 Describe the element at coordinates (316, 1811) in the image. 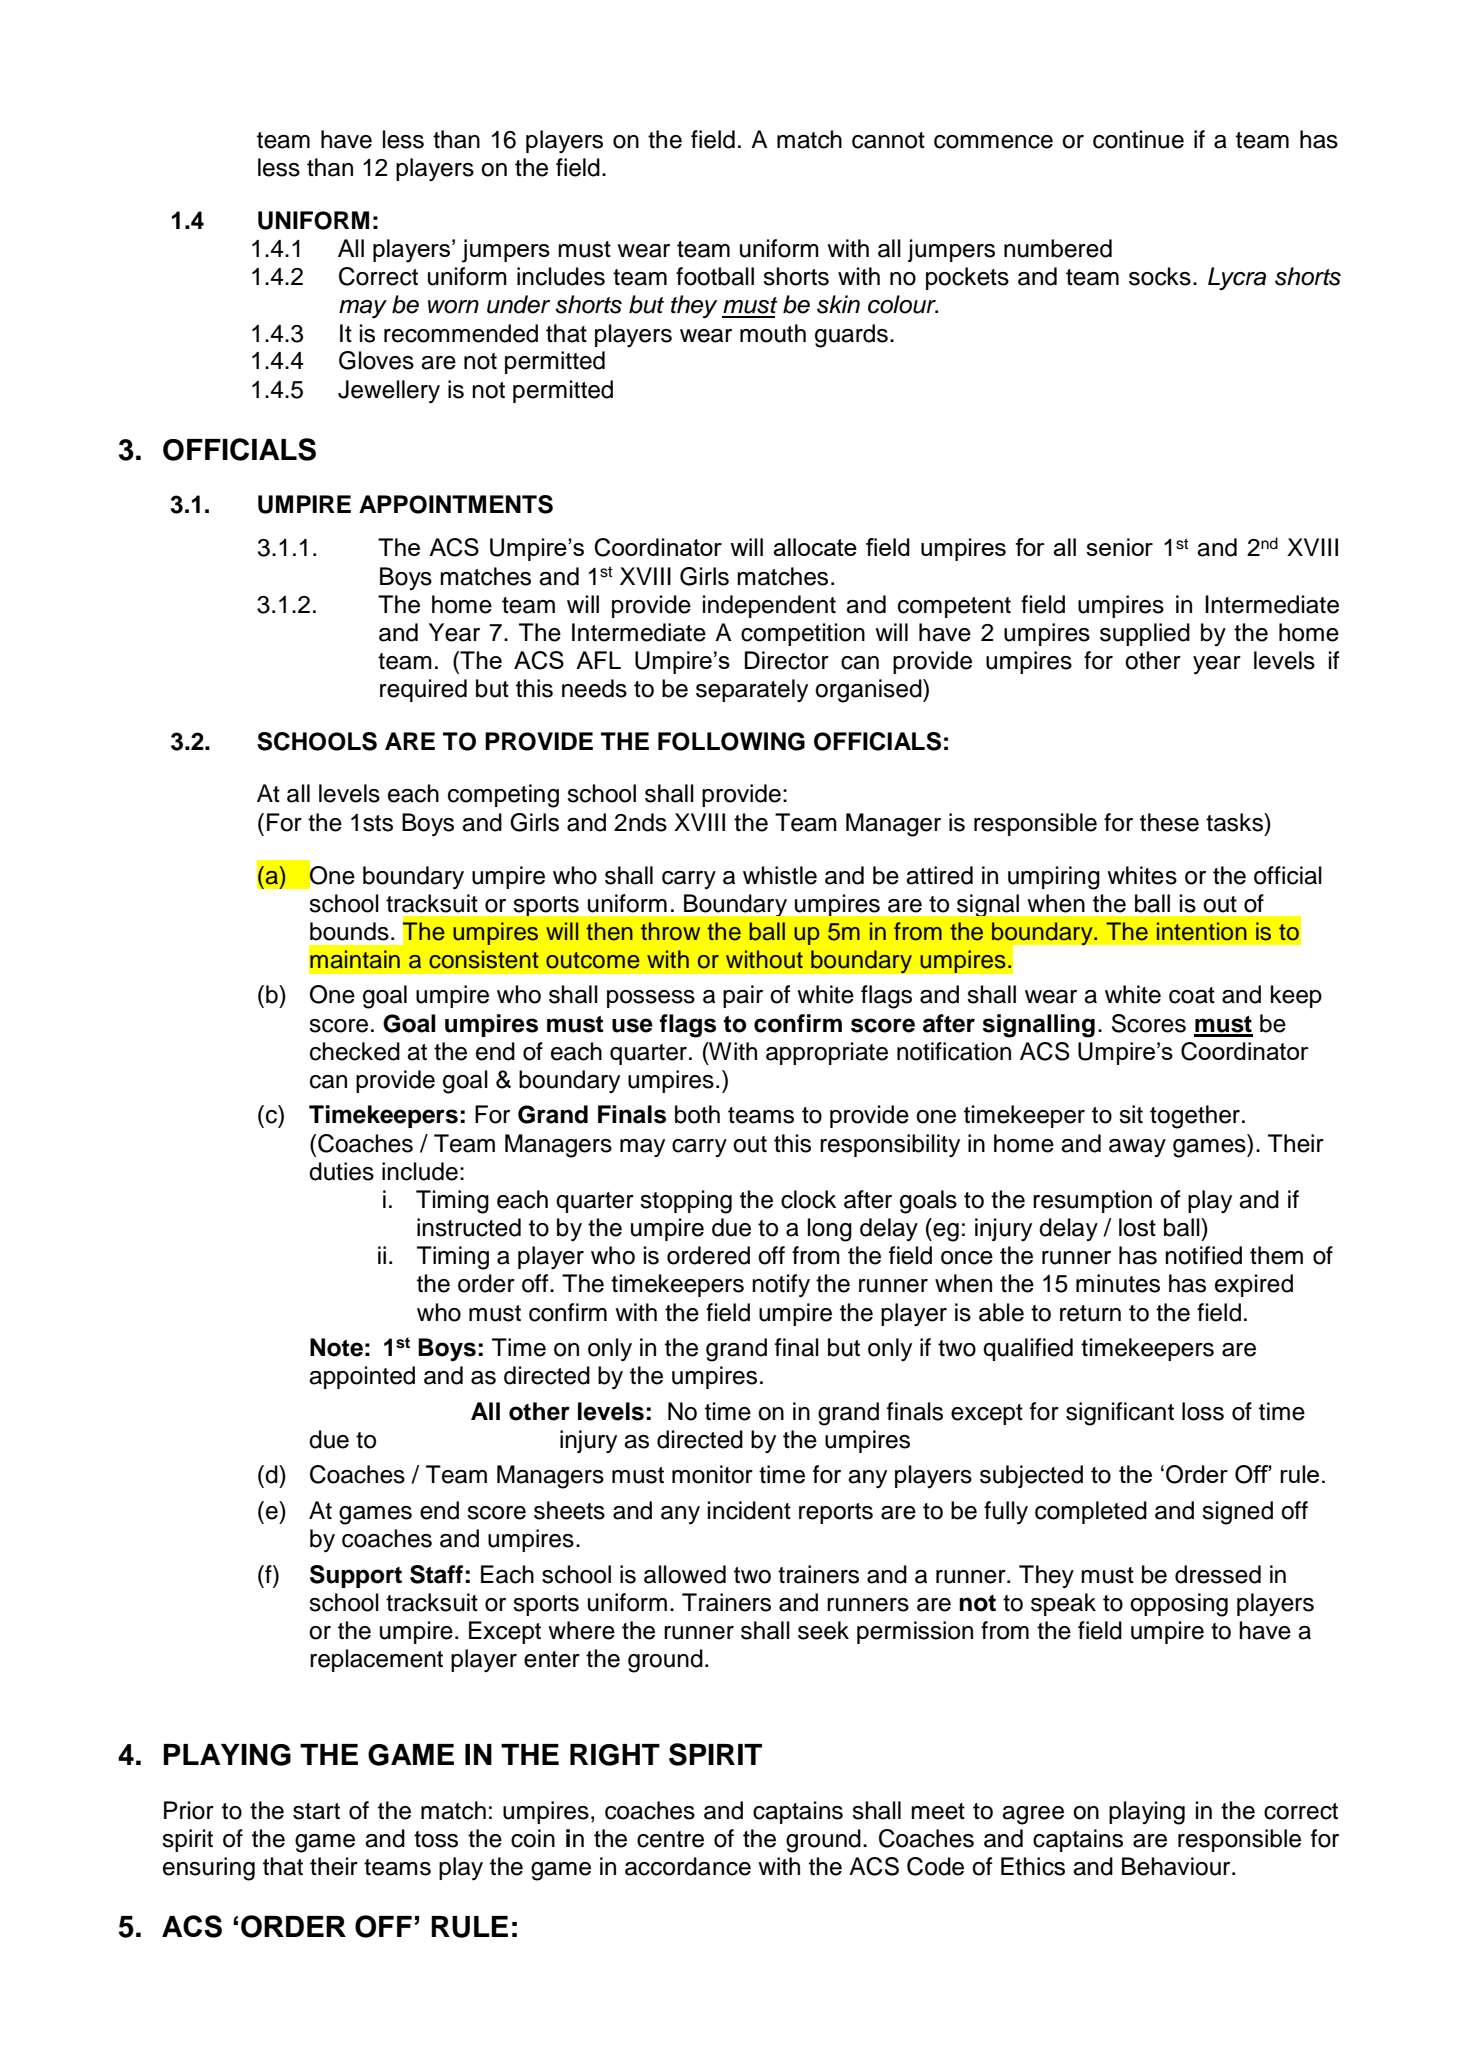

I see `start` at that location.
